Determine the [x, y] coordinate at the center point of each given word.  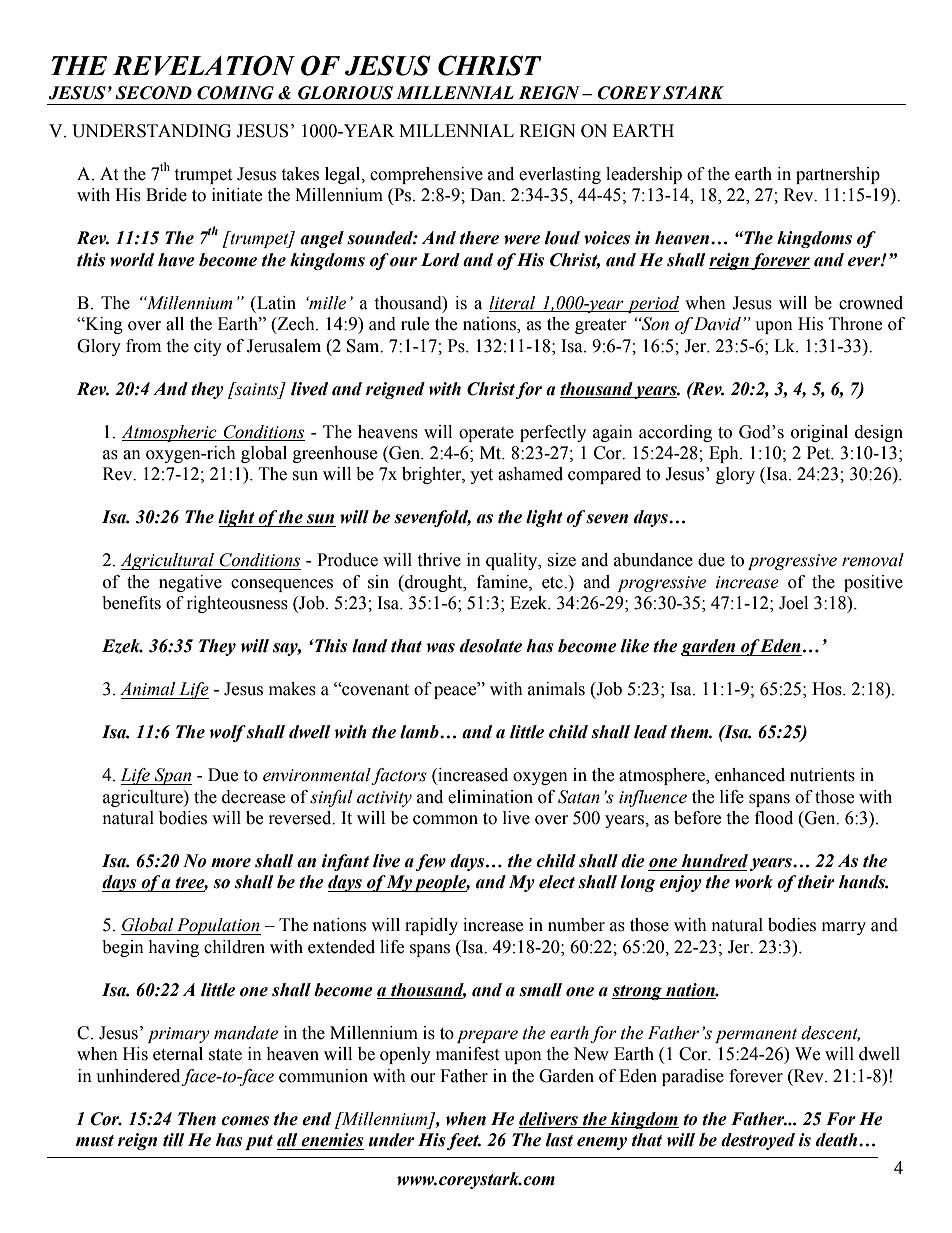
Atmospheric [170, 433]
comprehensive [426, 175]
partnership [838, 175]
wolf [227, 733]
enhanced [750, 775]
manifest [467, 1054]
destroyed [758, 1141]
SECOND [153, 93]
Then [197, 1119]
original [819, 433]
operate [486, 434]
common [445, 820]
